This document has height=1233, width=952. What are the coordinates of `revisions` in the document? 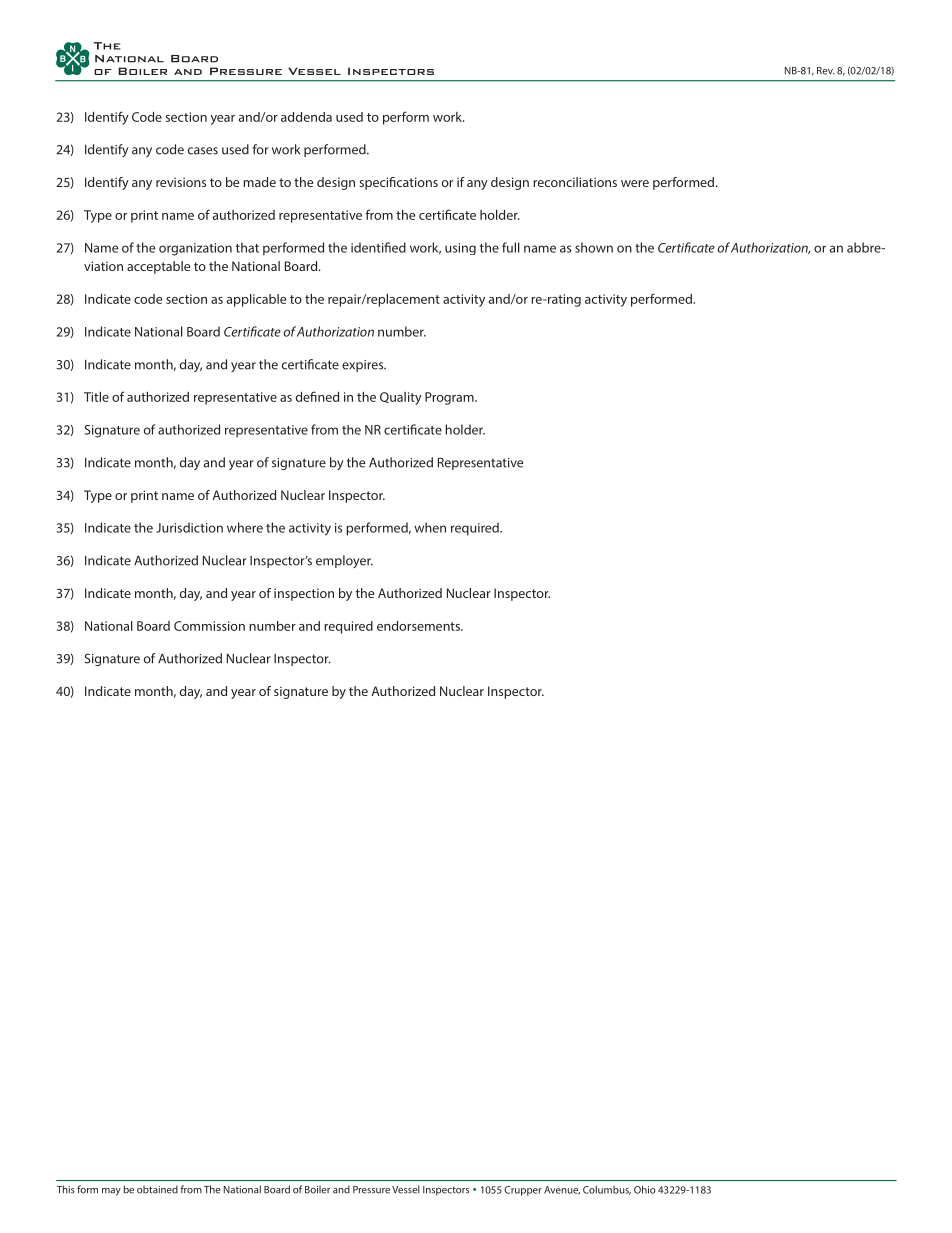 It's located at (181, 182).
